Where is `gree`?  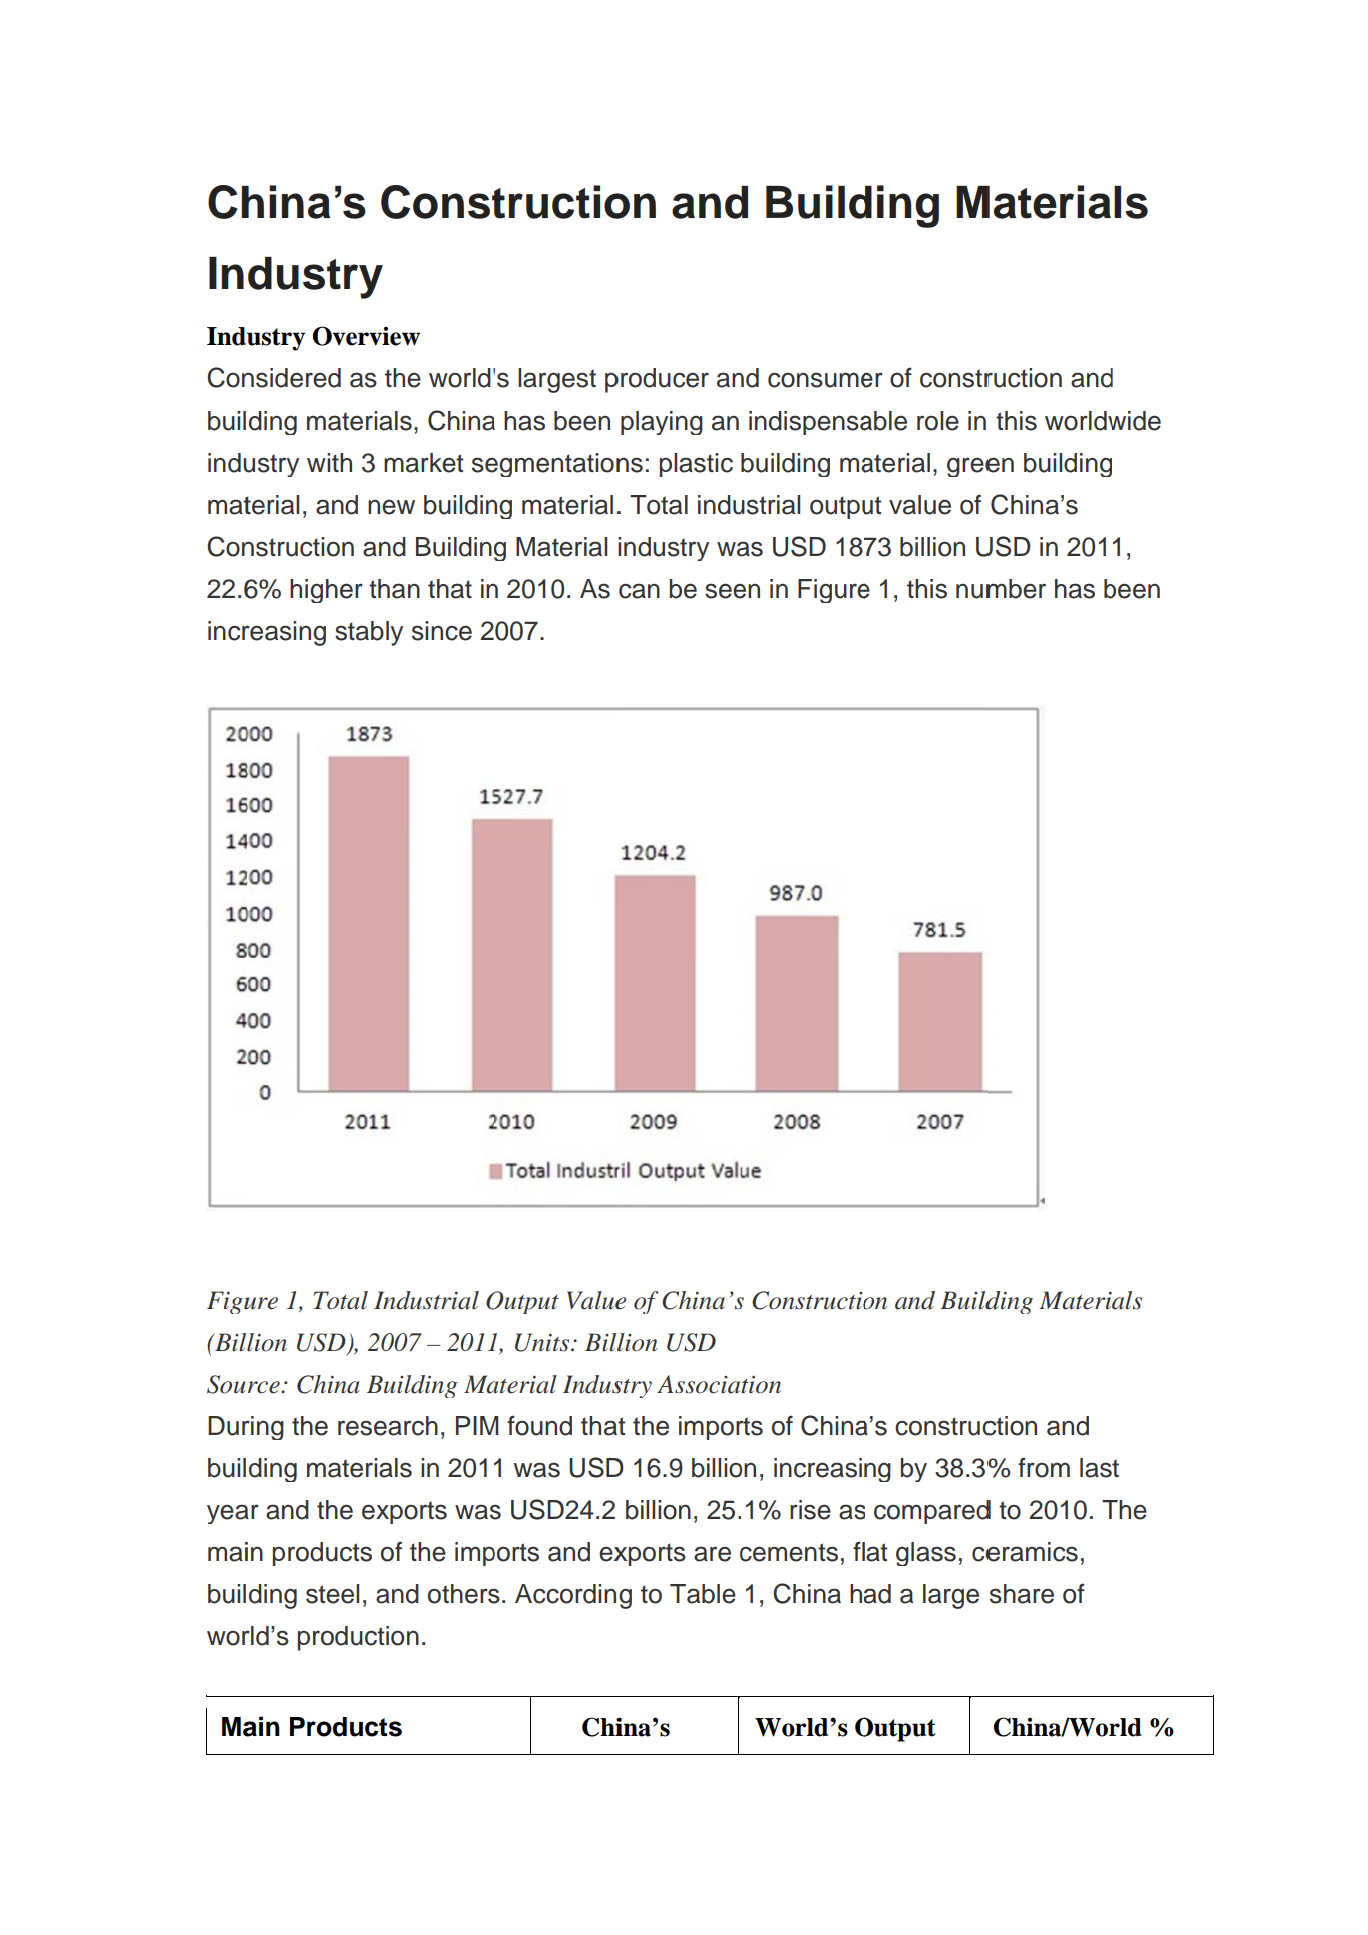 gree is located at coordinates (973, 467).
